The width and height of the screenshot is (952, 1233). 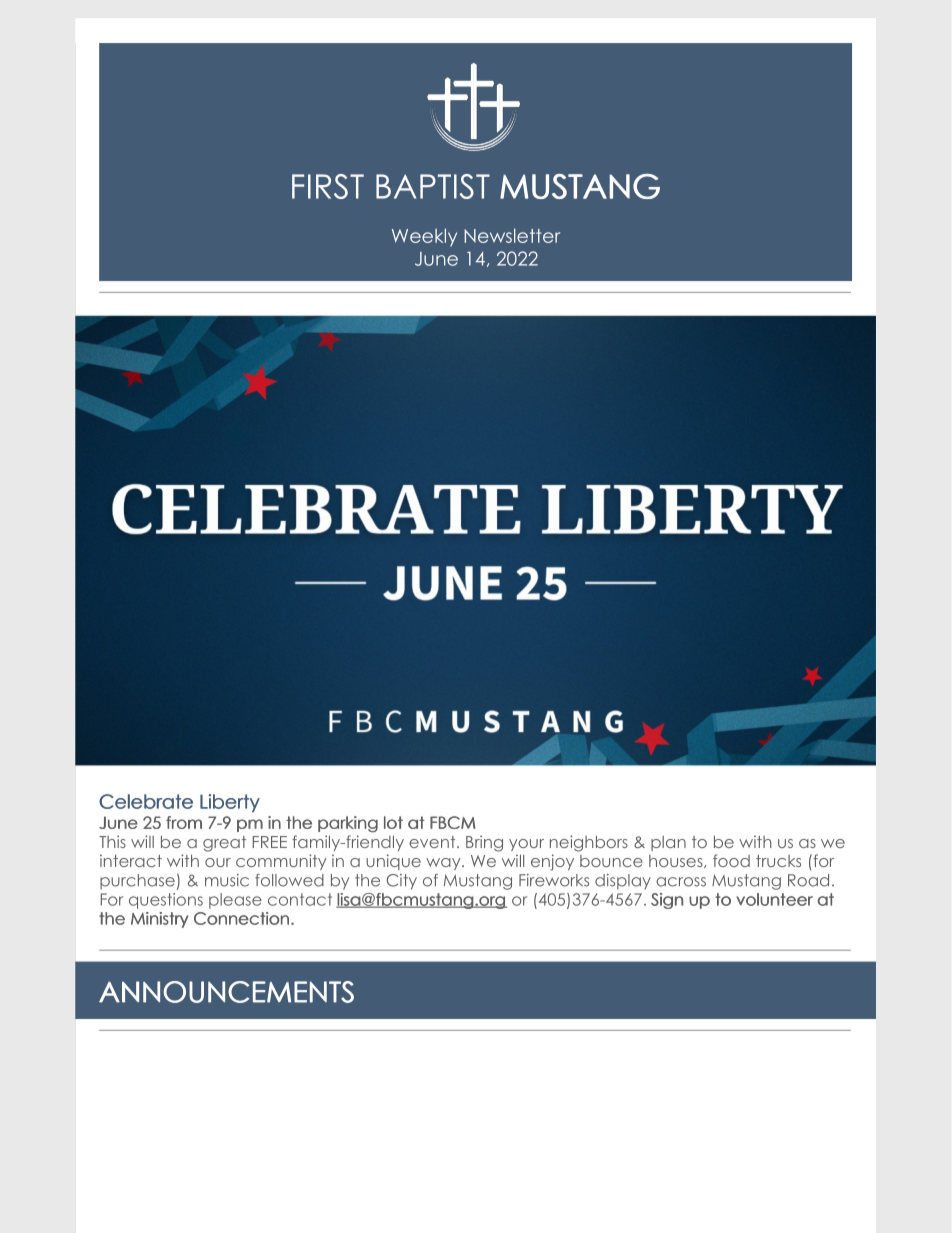 What do you see at coordinates (328, 186) in the screenshot?
I see `FIRST` at bounding box center [328, 186].
